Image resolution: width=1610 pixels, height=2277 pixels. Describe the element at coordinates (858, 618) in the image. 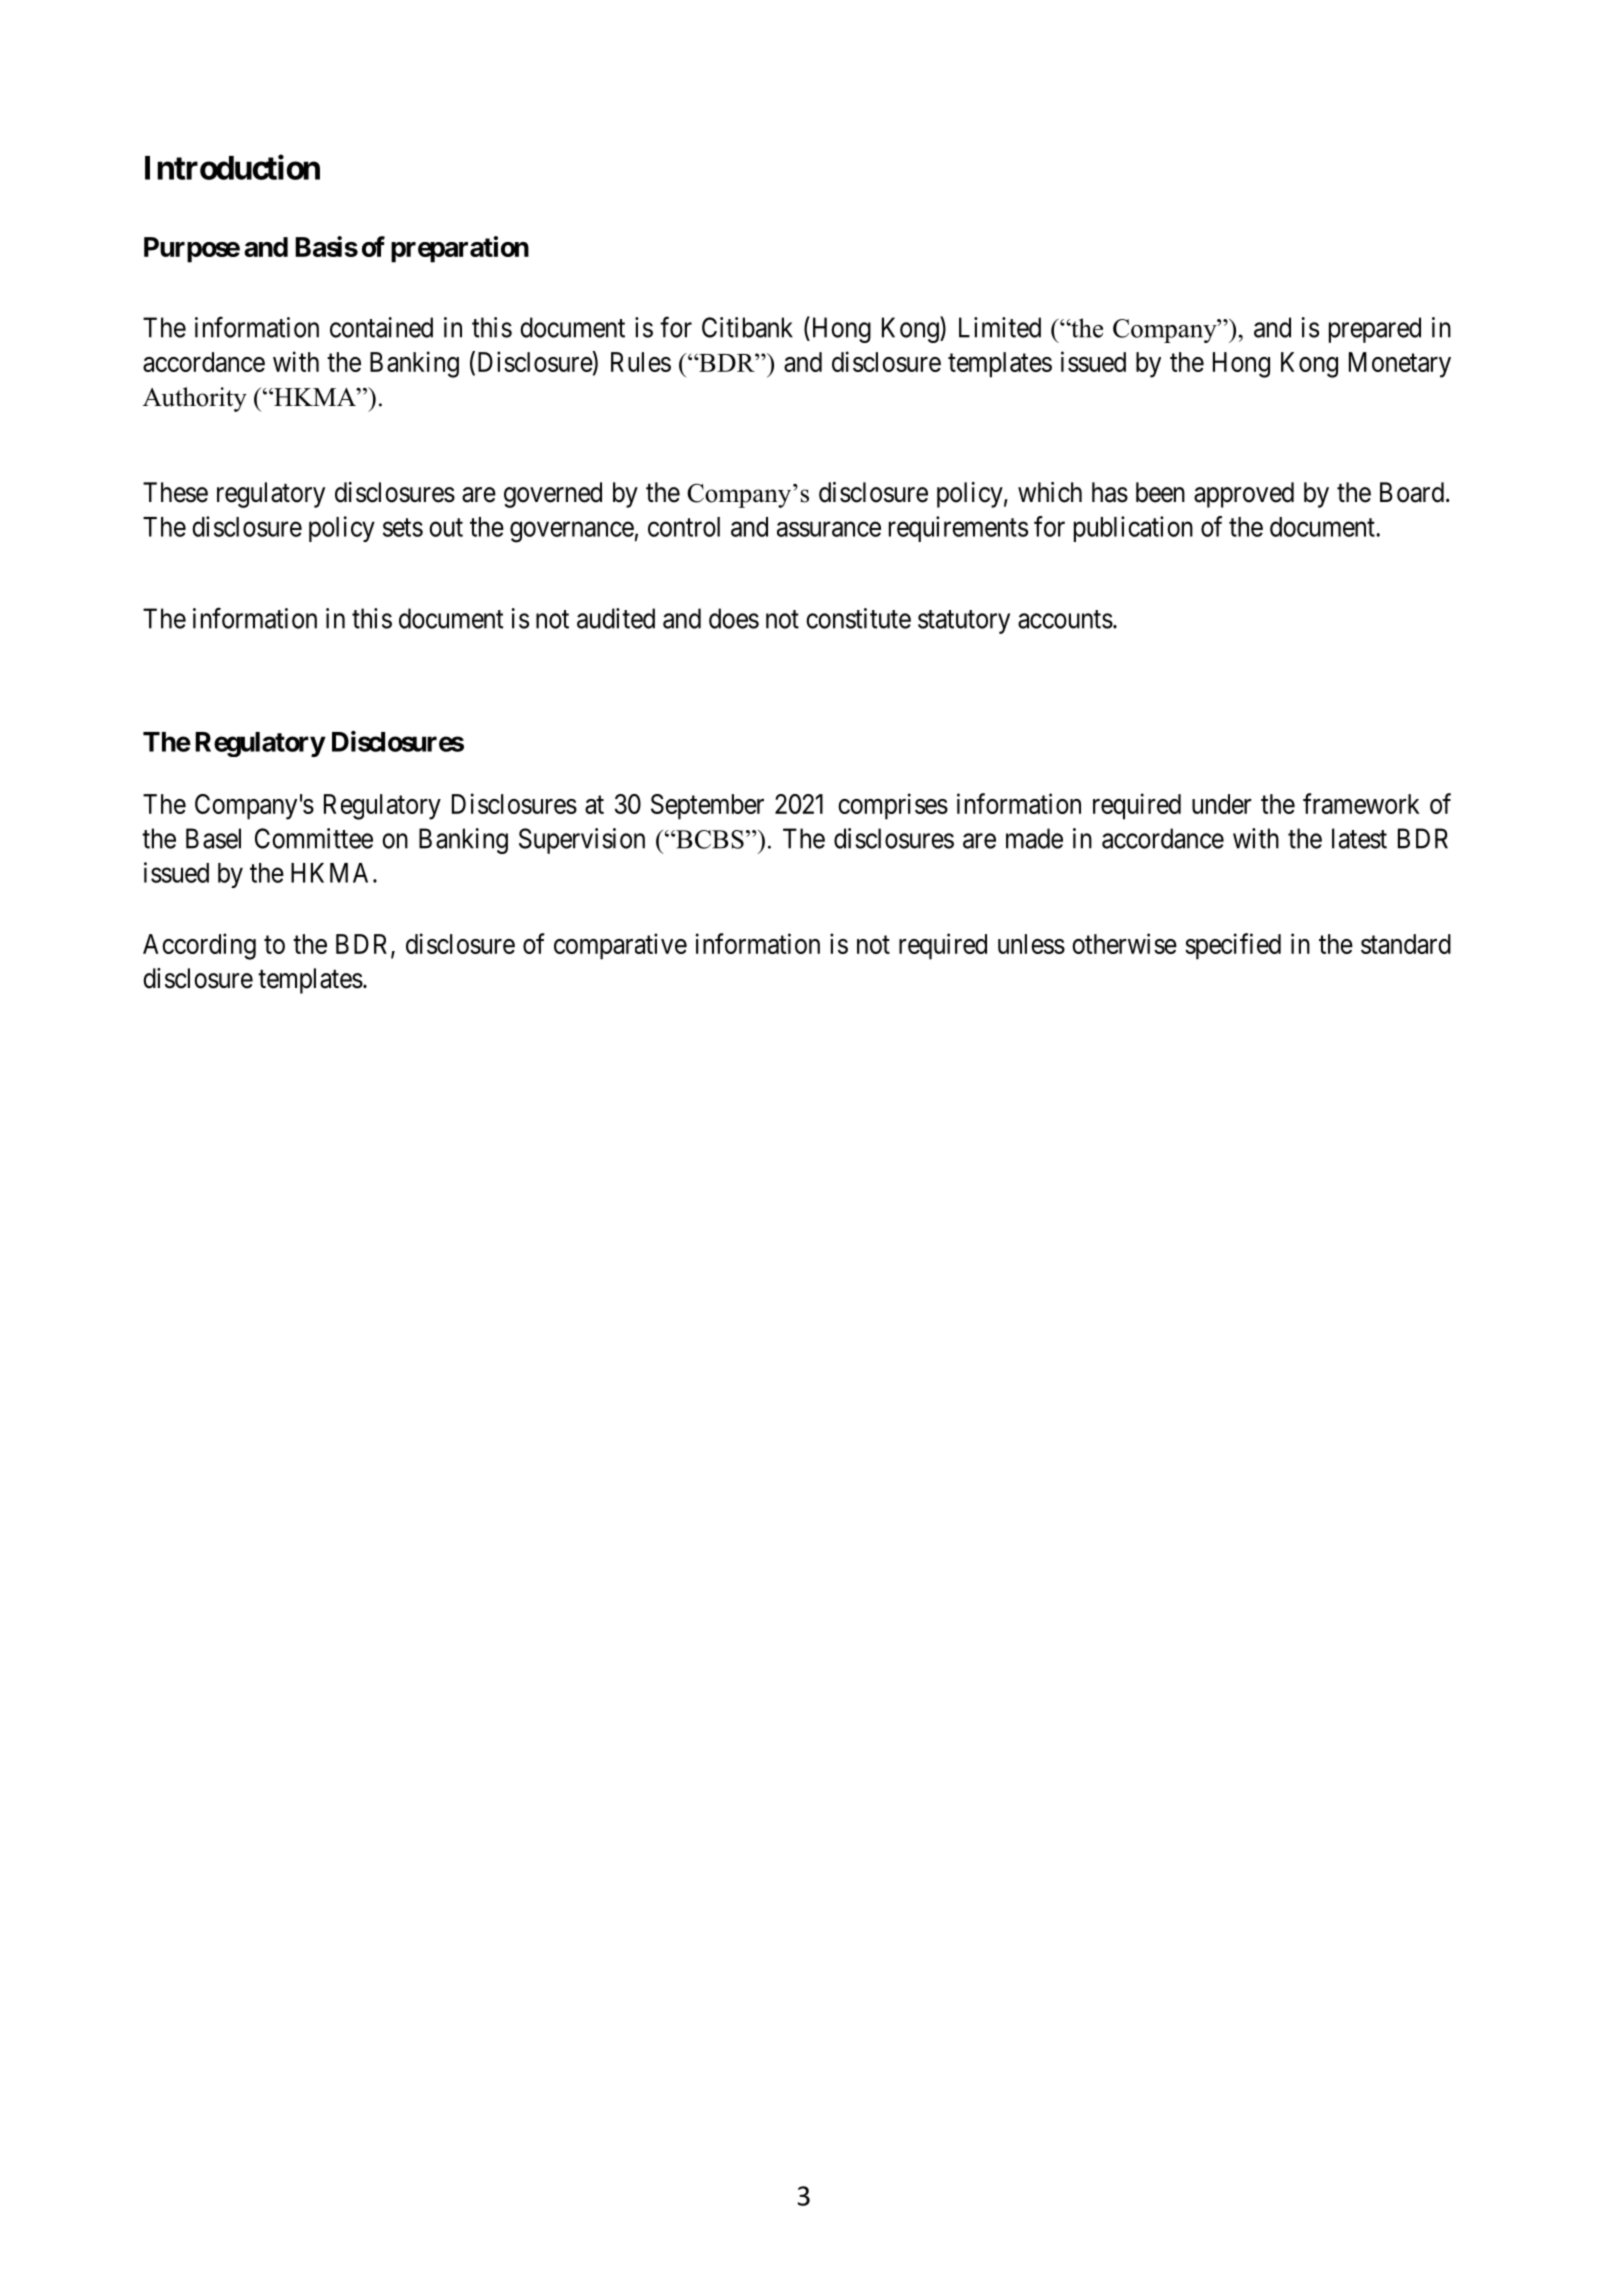

I see `constitute` at that location.
